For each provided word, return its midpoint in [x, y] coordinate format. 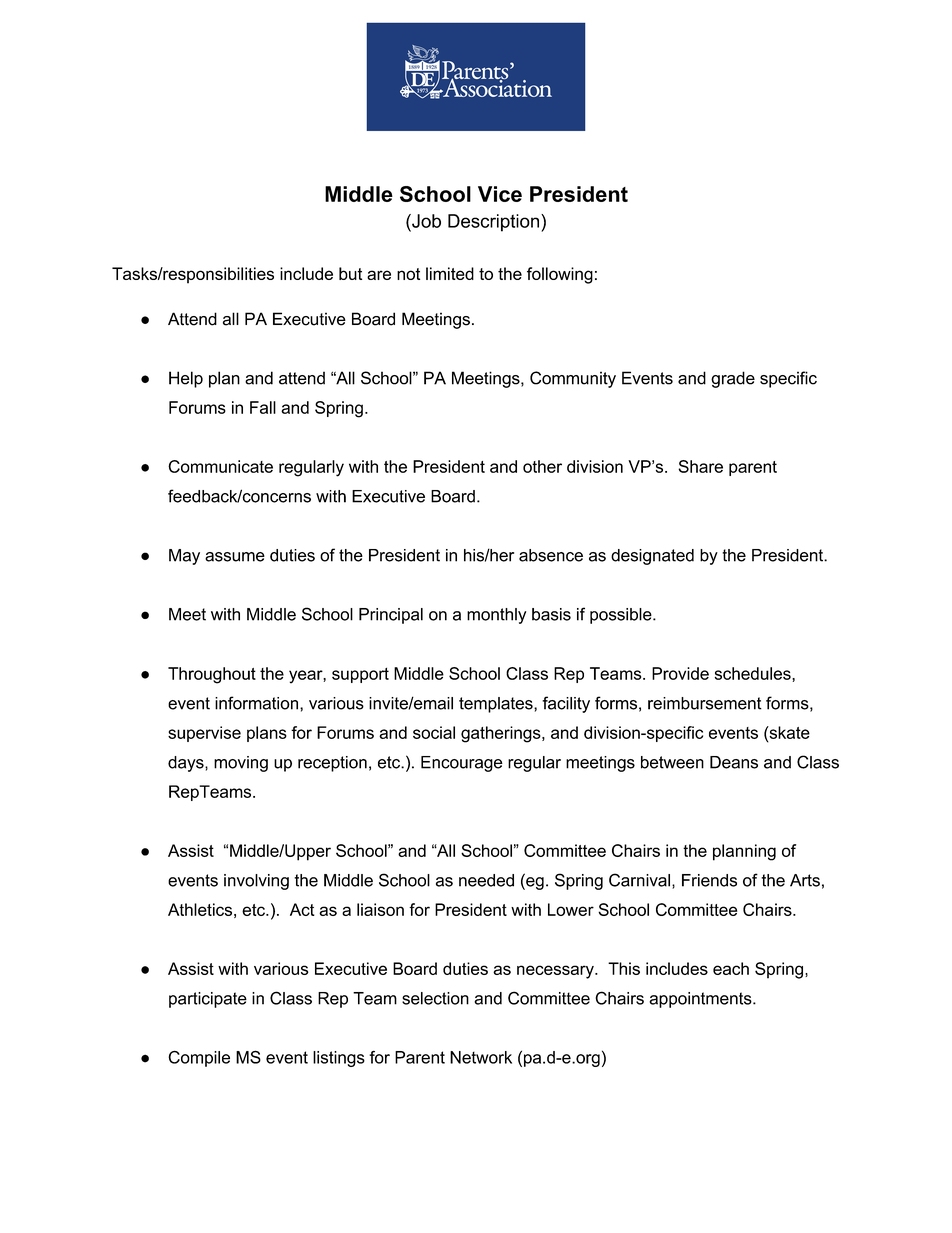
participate [208, 1000]
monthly [496, 616]
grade [733, 379]
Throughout [212, 675]
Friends [709, 880]
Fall [263, 407]
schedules [754, 673]
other [542, 466]
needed [486, 880]
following [560, 275]
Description [495, 223]
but [350, 273]
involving [256, 882]
